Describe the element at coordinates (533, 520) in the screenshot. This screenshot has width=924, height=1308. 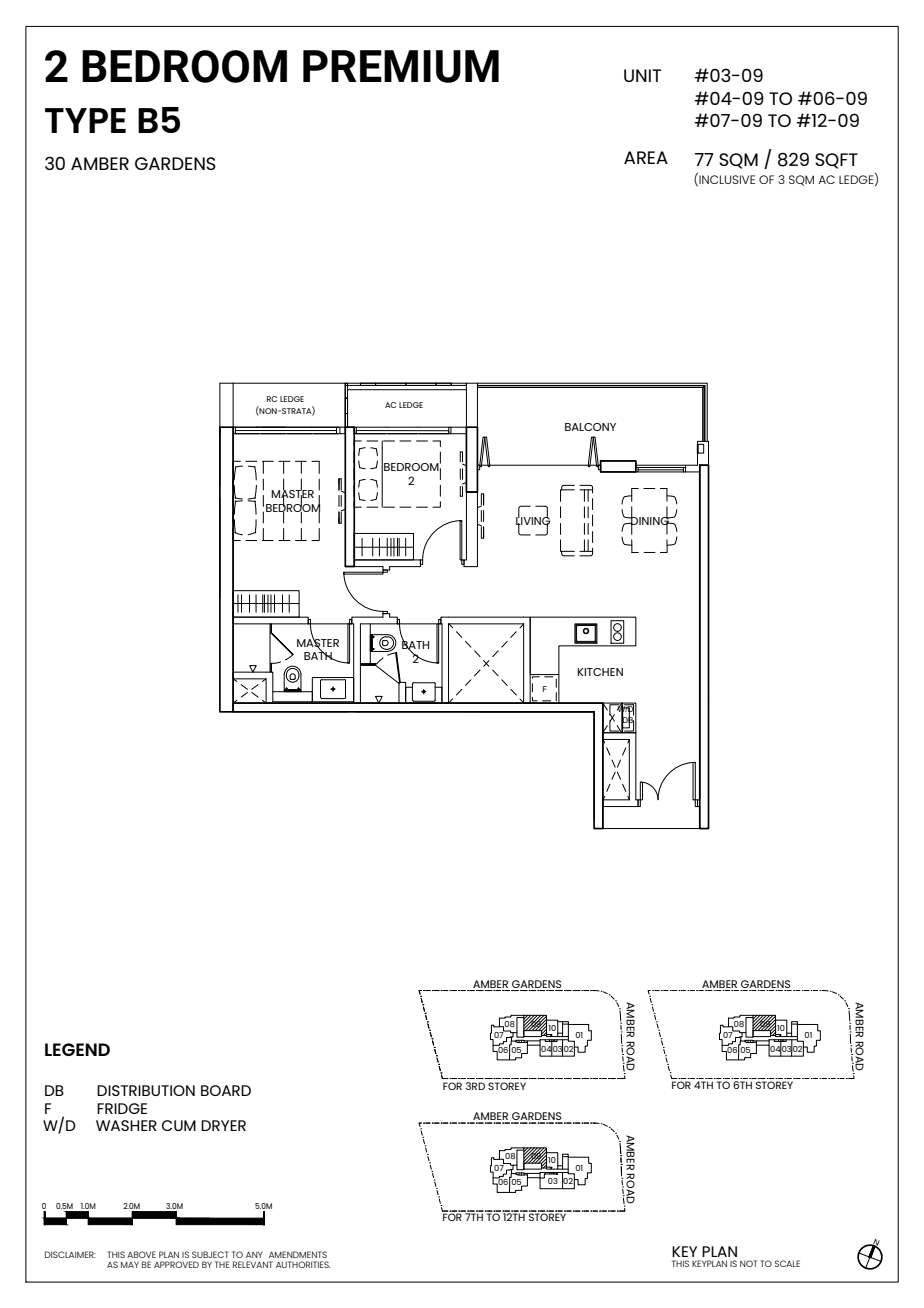
I see `LIVING` at that location.
